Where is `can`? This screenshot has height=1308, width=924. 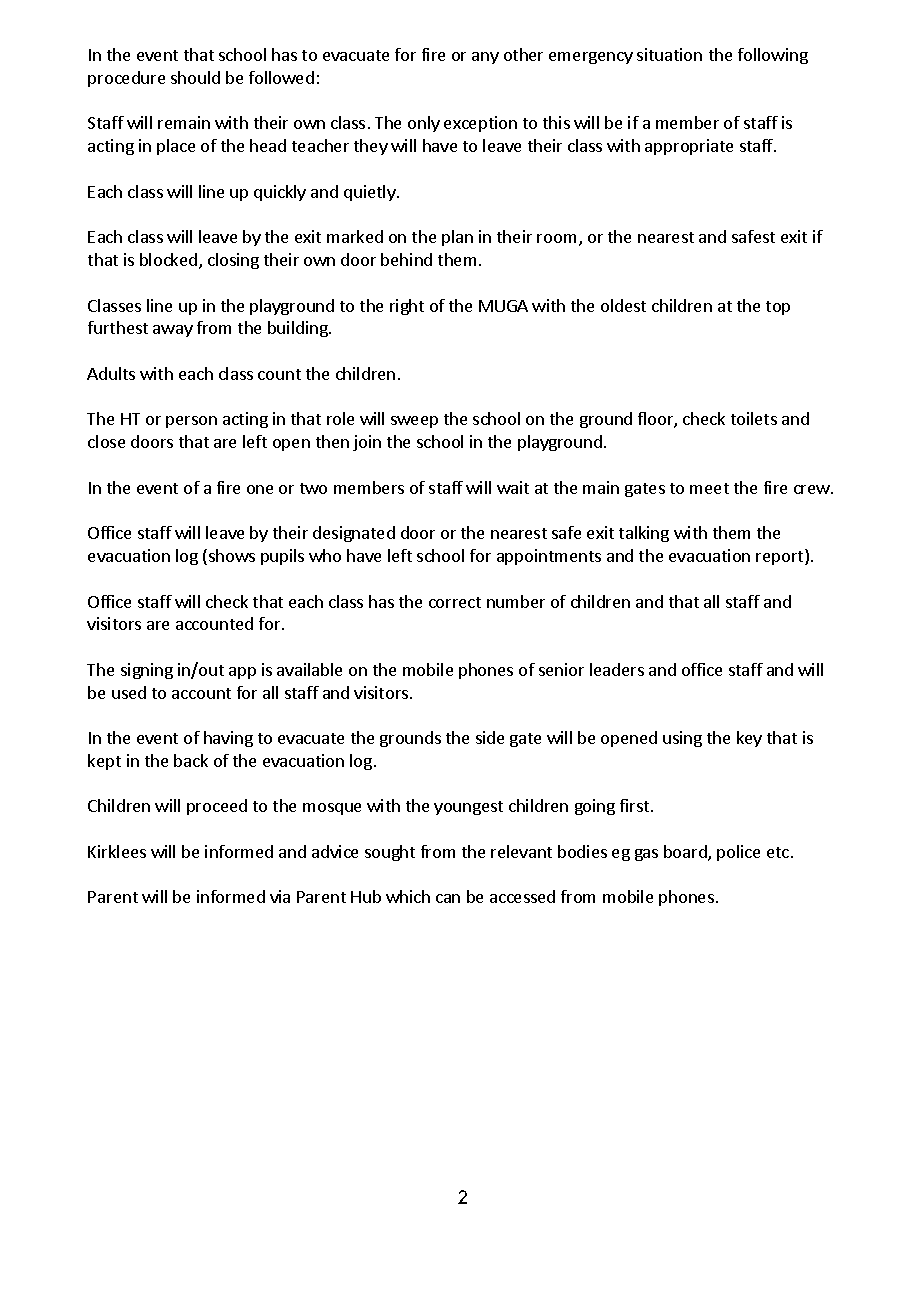
can is located at coordinates (448, 898).
